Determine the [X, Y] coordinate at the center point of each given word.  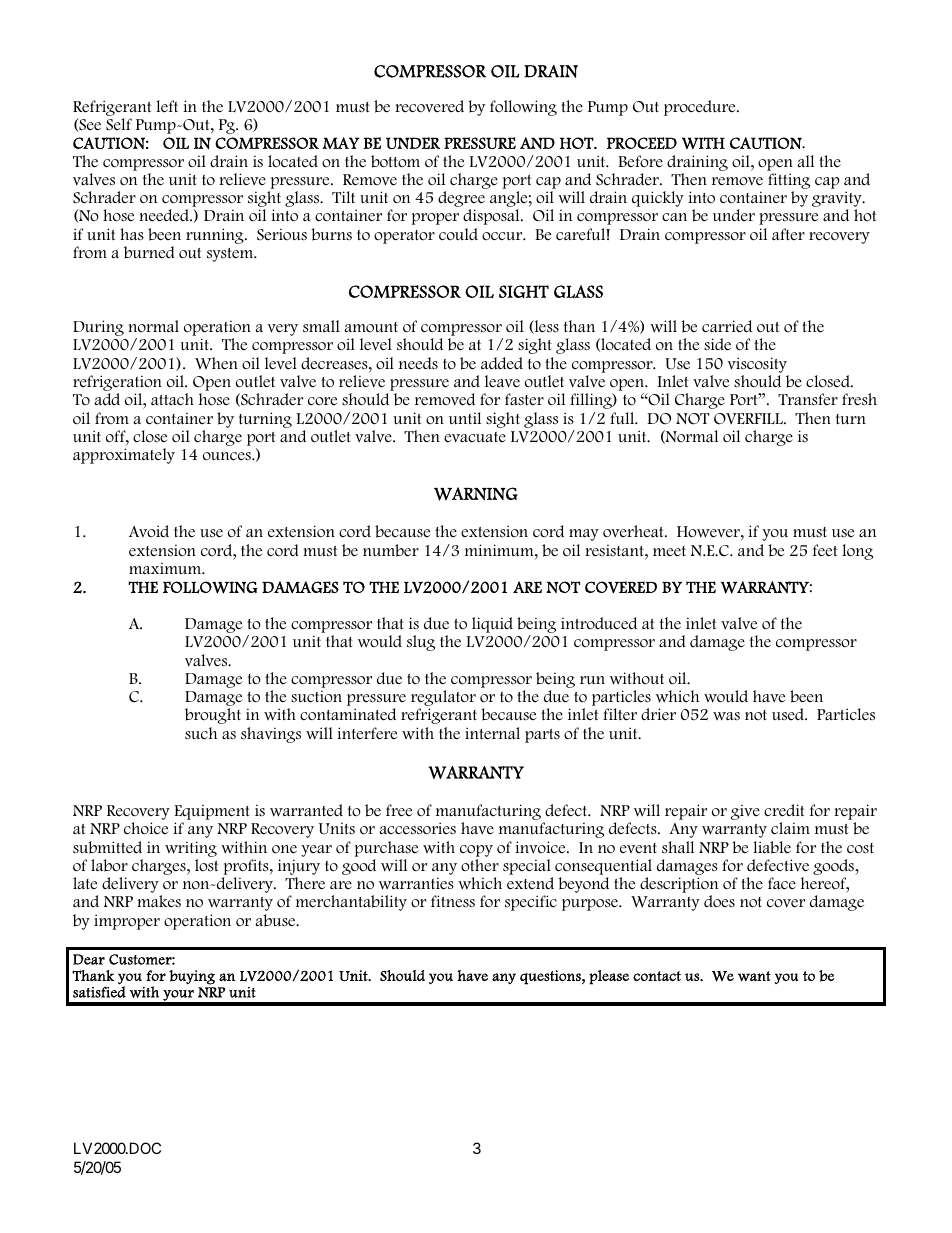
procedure [701, 108]
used [789, 714]
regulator [443, 699]
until [465, 418]
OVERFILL [749, 419]
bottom [395, 161]
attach [172, 399]
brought [213, 716]
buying [192, 977]
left [167, 106]
